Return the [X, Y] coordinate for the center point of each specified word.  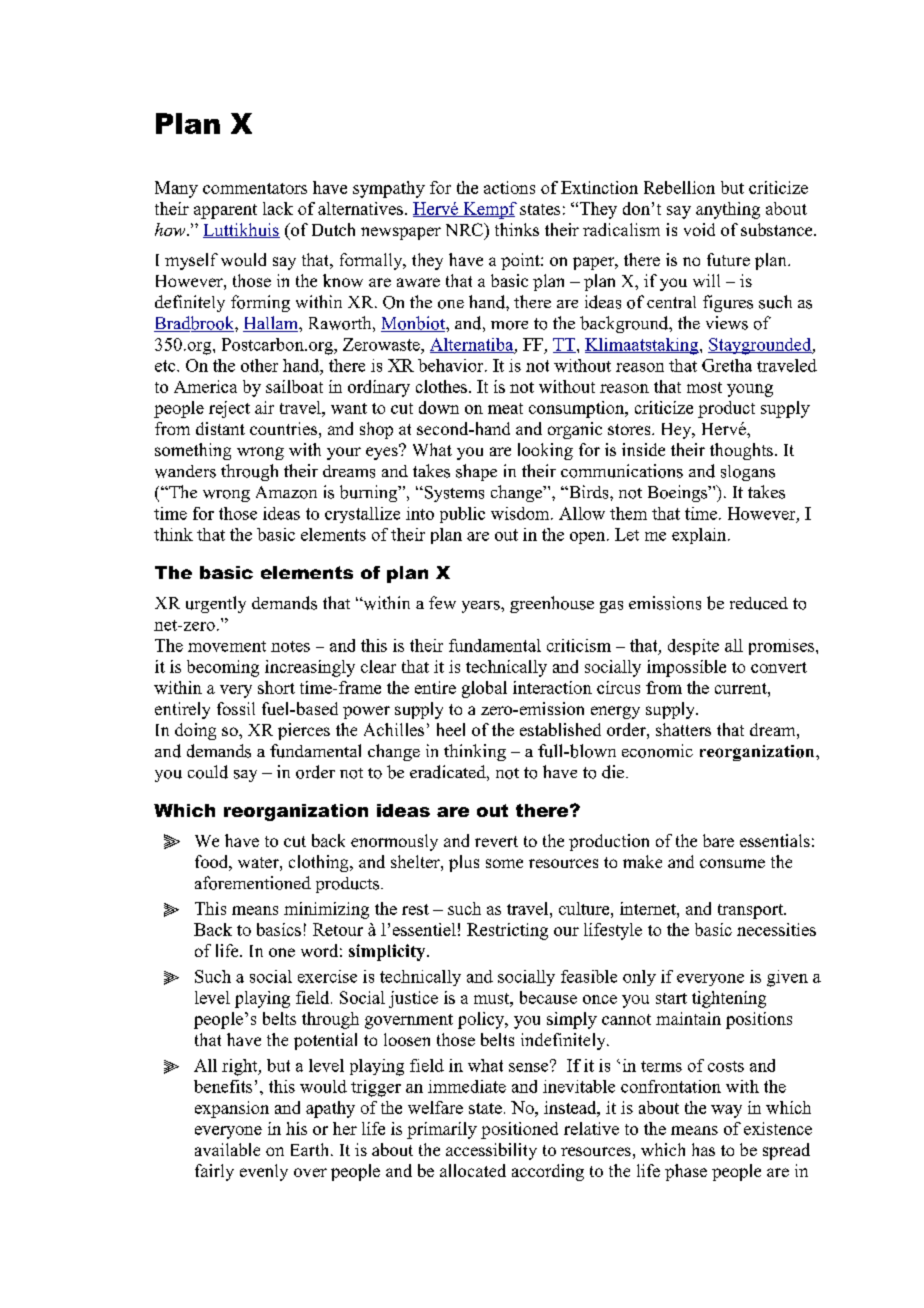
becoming [223, 668]
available [227, 1149]
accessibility [491, 1151]
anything [728, 210]
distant [220, 428]
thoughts [741, 451]
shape [476, 472]
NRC [465, 229]
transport [752, 911]
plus [464, 863]
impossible [686, 668]
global [484, 689]
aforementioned [253, 883]
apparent [225, 211]
